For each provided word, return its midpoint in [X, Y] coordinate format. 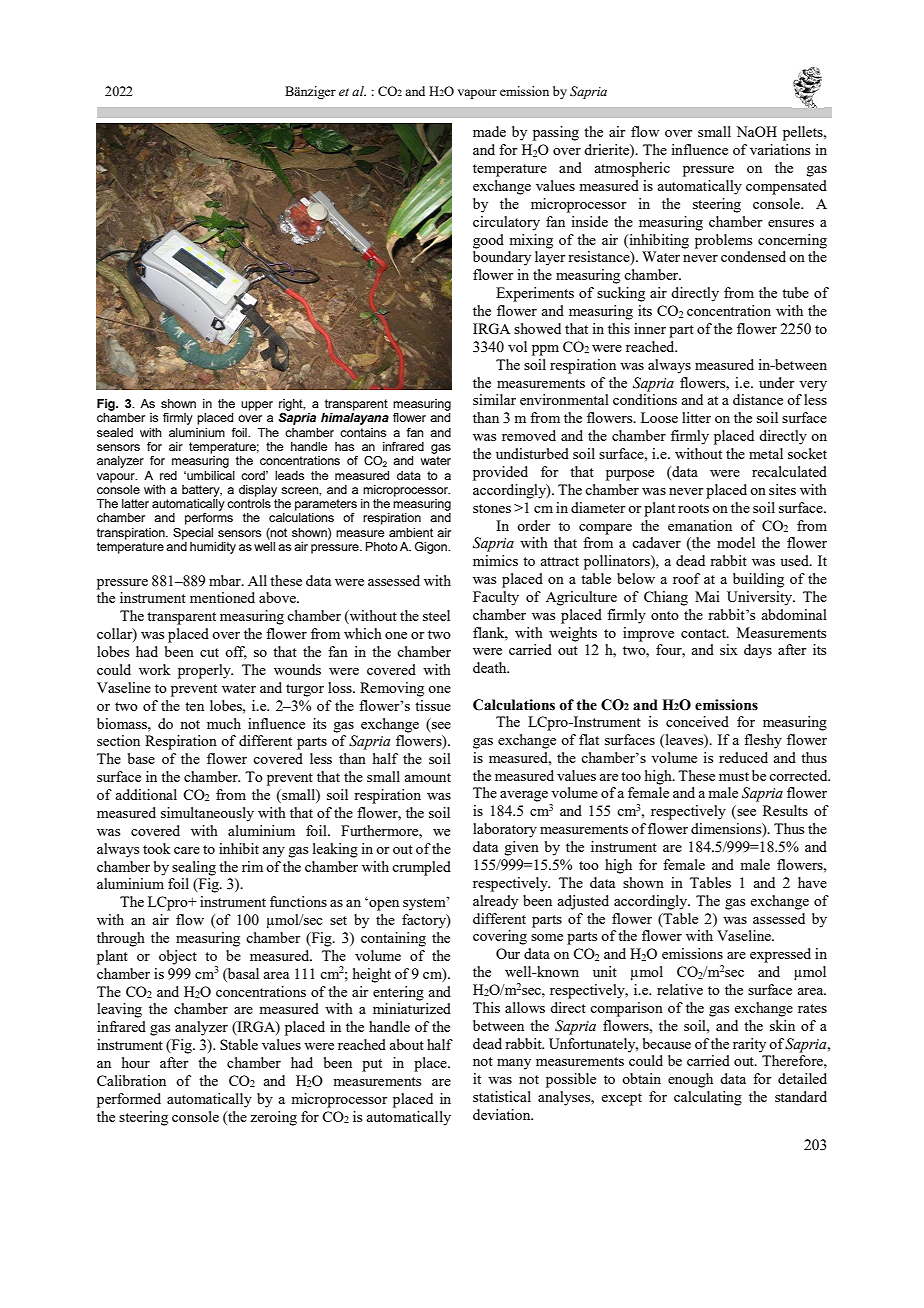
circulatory [506, 223]
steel [436, 615]
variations [780, 149]
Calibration [131, 1080]
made [489, 131]
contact [705, 633]
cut [209, 652]
